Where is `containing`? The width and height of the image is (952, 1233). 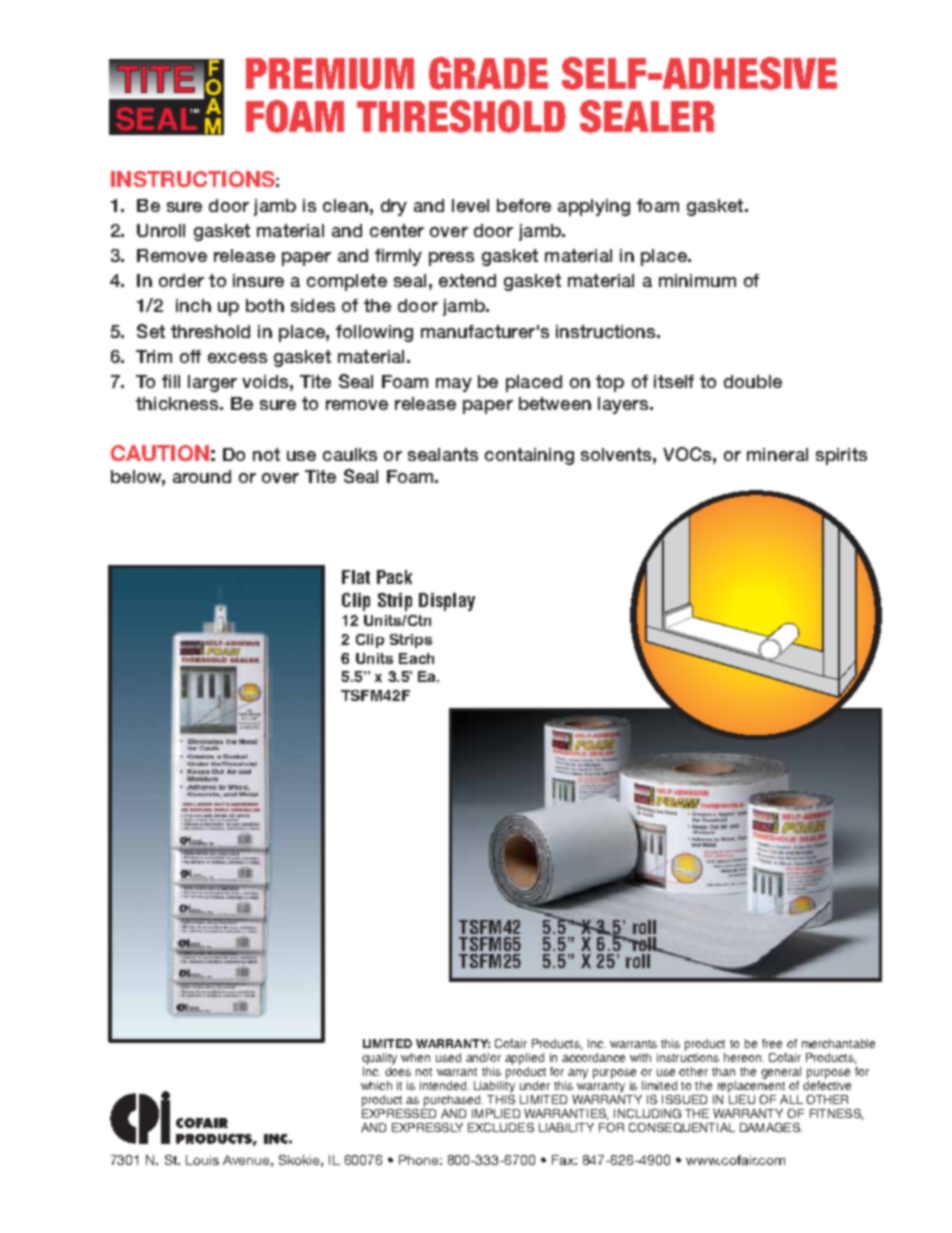 containing is located at coordinates (529, 456).
